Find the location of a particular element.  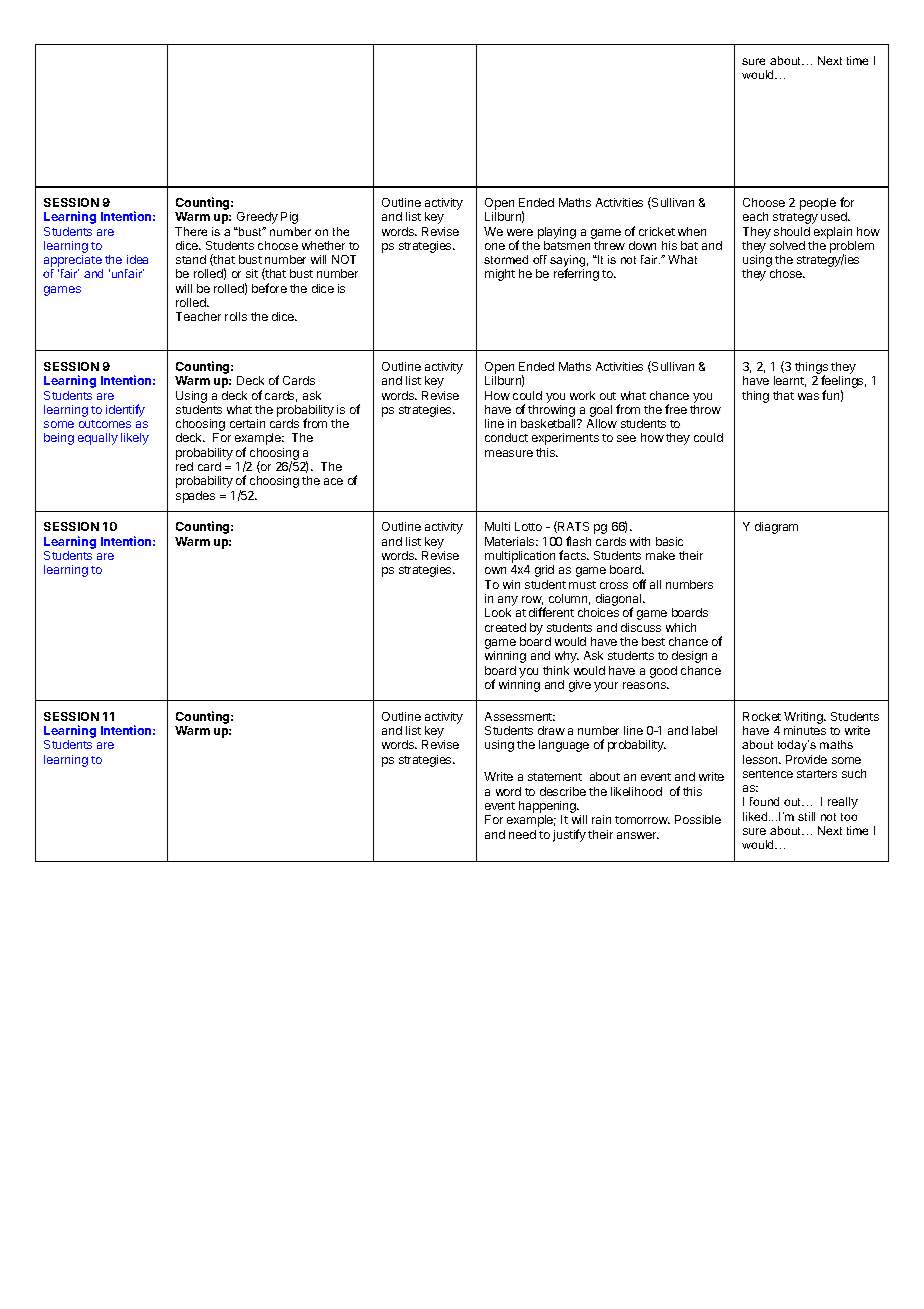

conduct is located at coordinates (506, 437).
